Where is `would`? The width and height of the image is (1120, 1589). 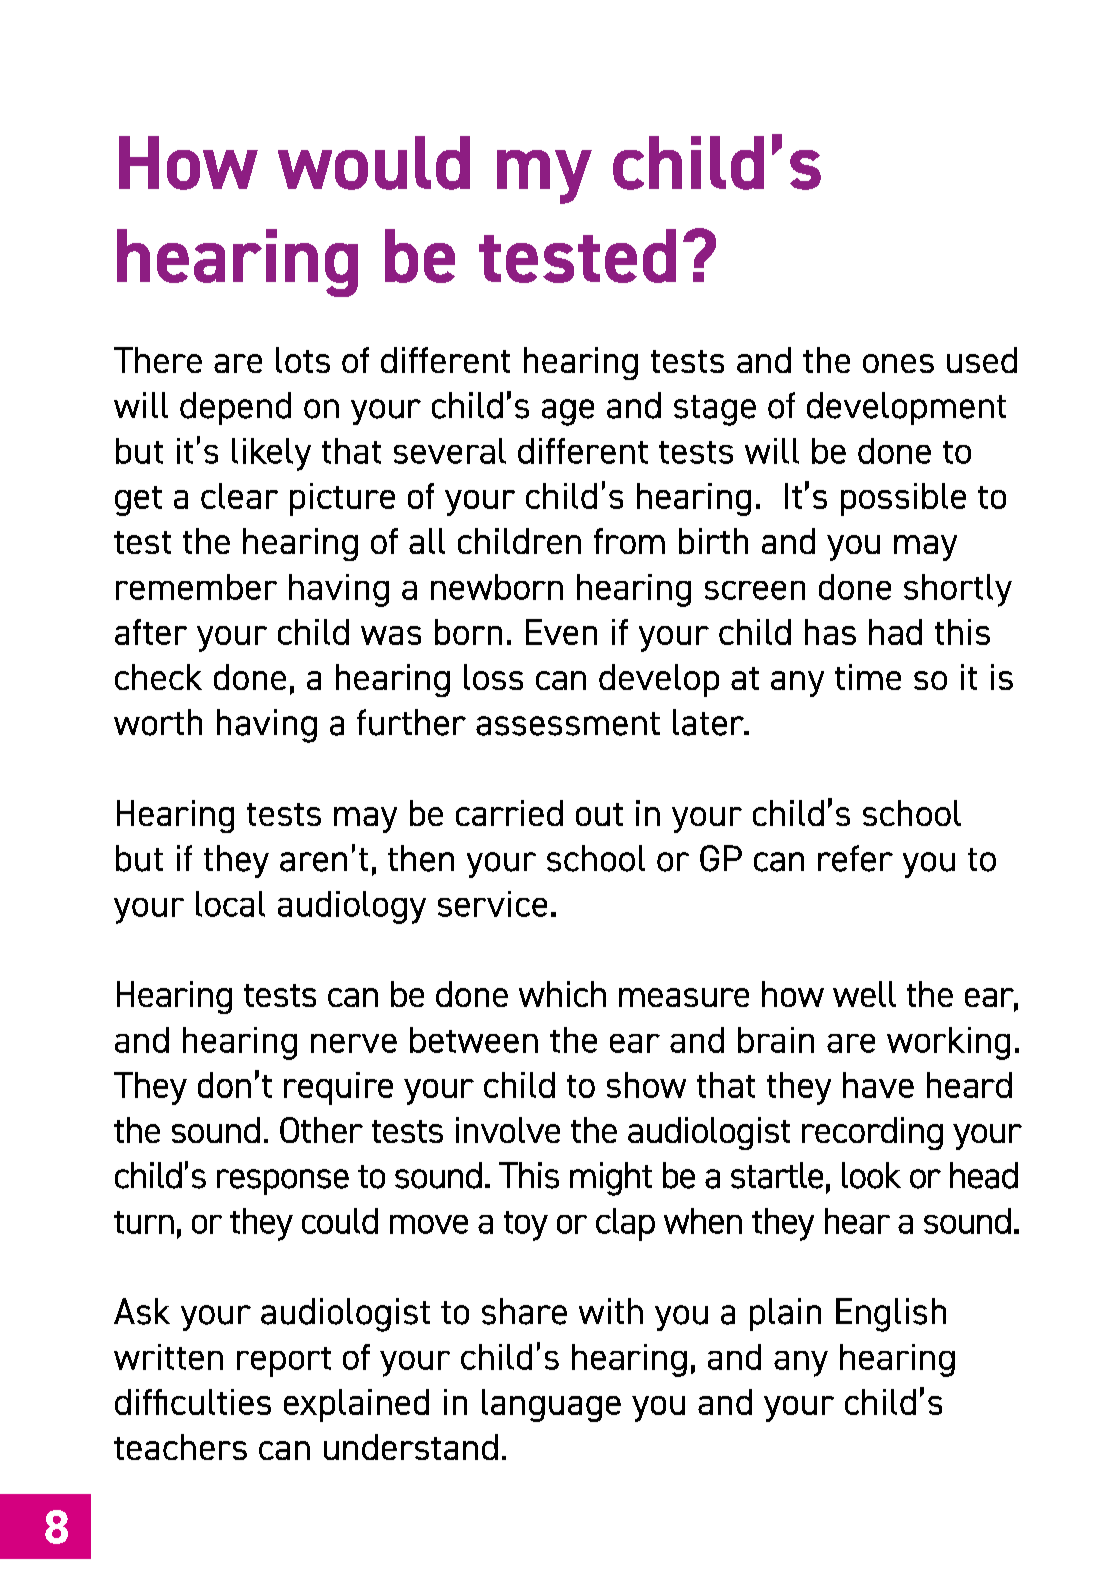
would is located at coordinates (374, 163).
